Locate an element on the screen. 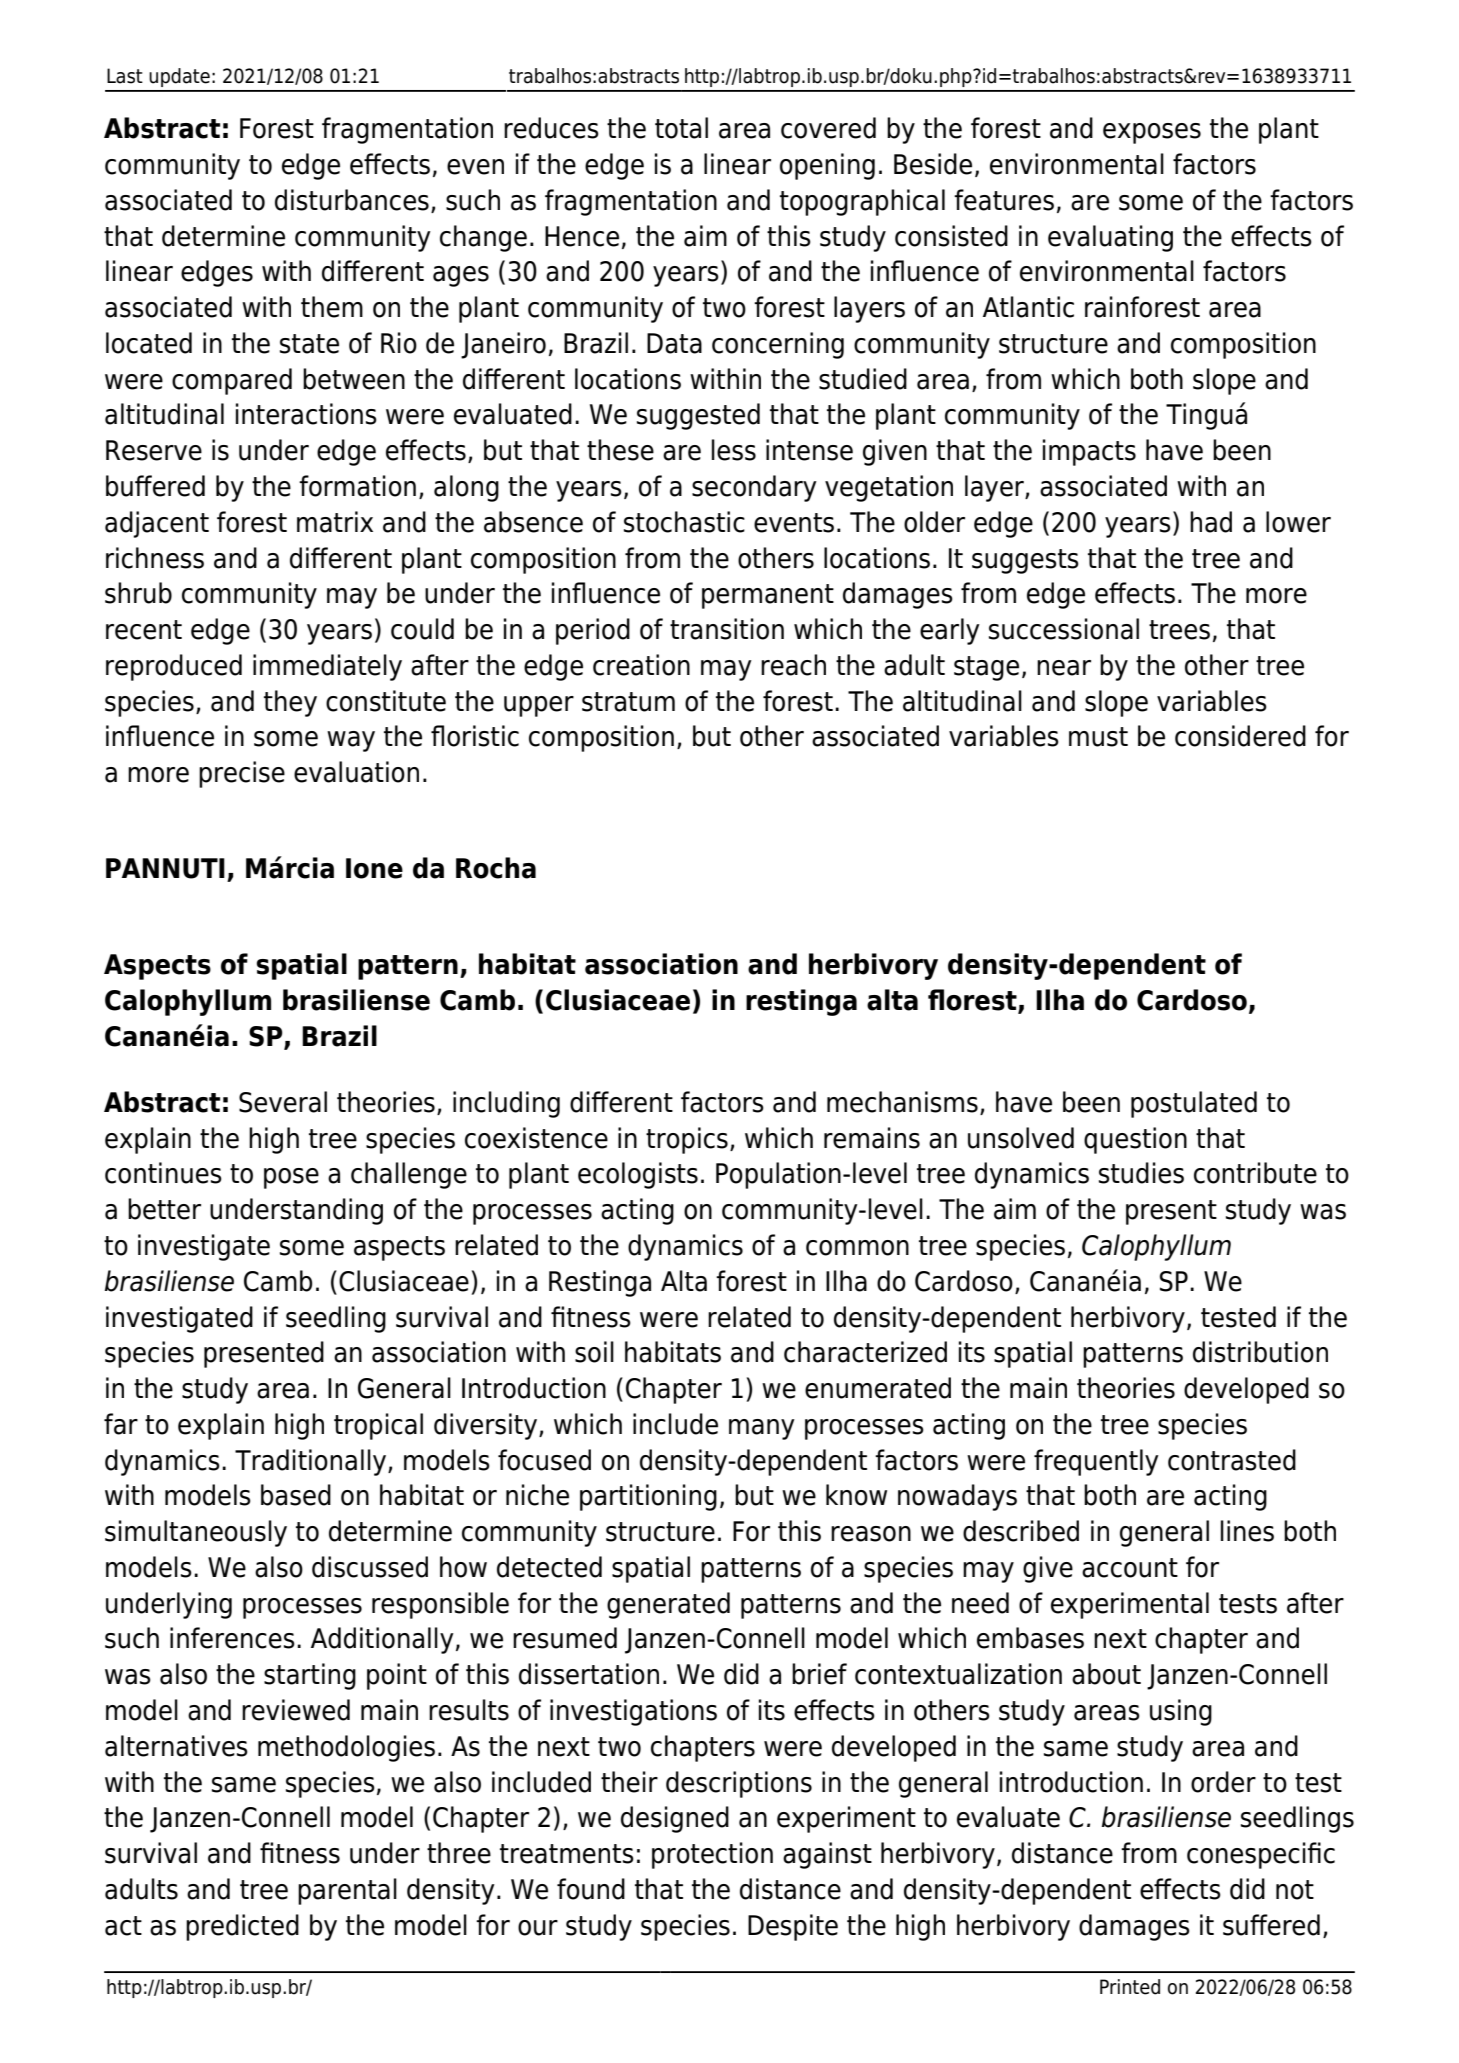 The image size is (1459, 2063). postulated is located at coordinates (1194, 1104).
